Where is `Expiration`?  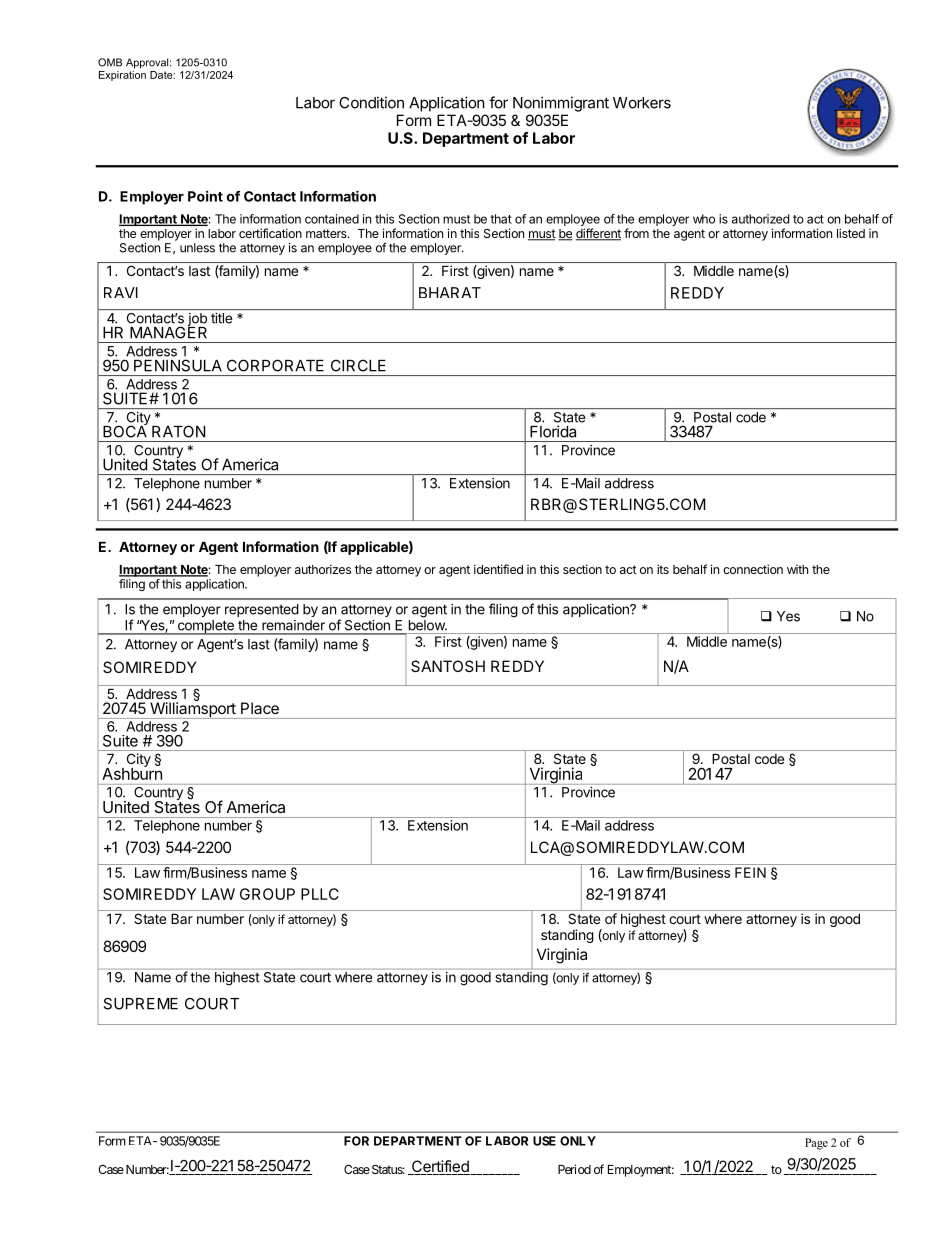
Expiration is located at coordinates (122, 74).
